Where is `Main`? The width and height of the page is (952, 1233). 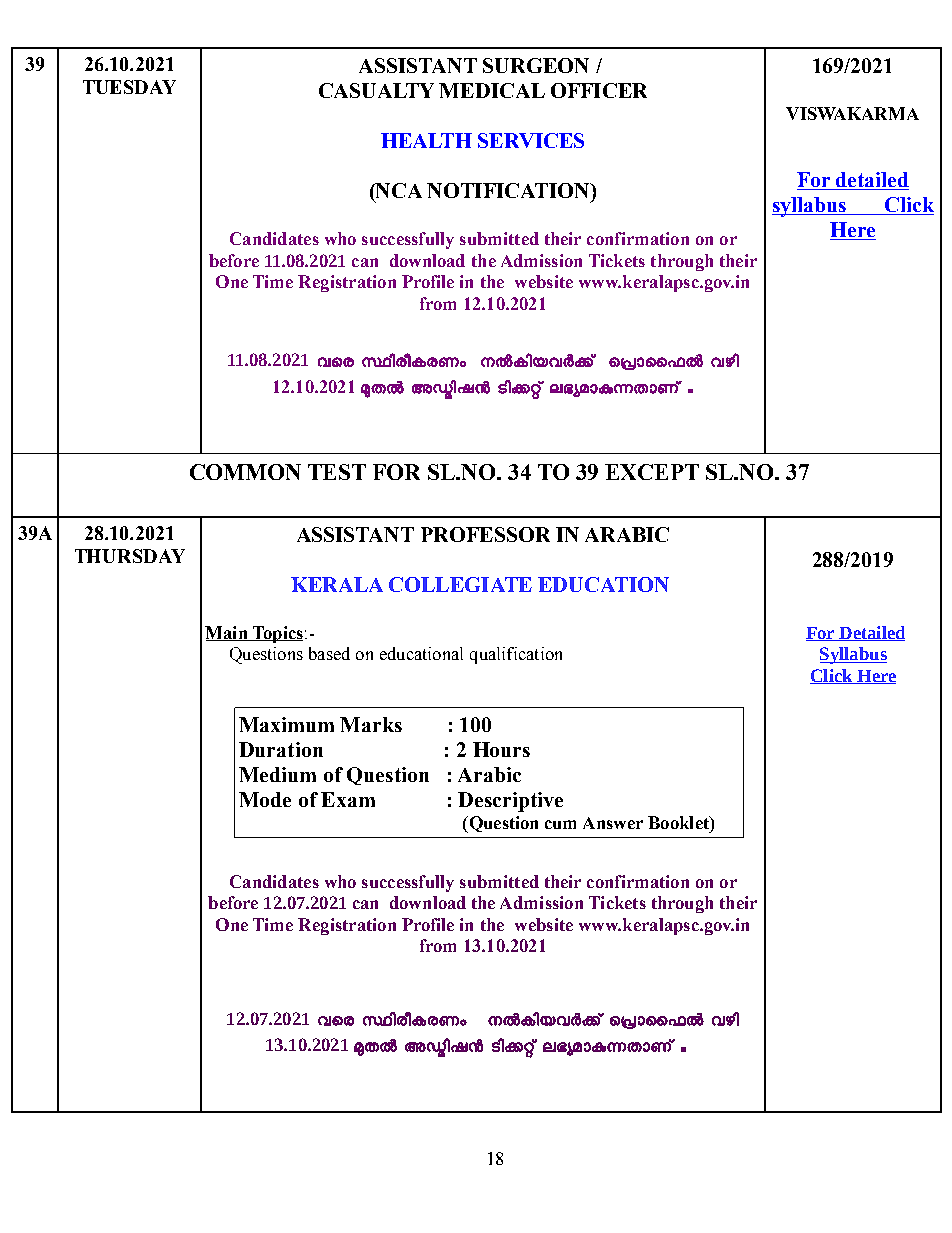 Main is located at coordinates (227, 633).
